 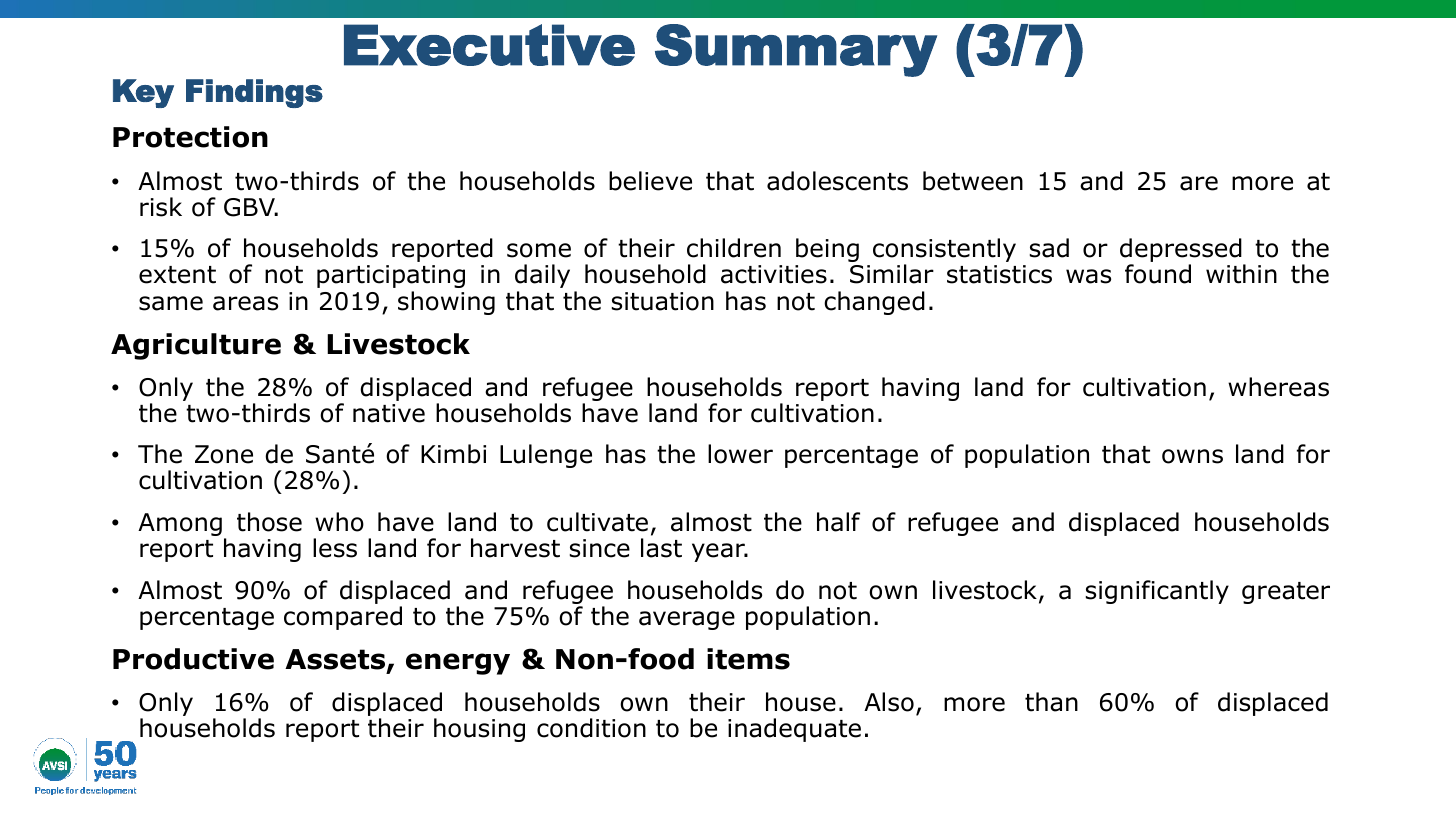 I want to click on lower, so click(x=740, y=454).
